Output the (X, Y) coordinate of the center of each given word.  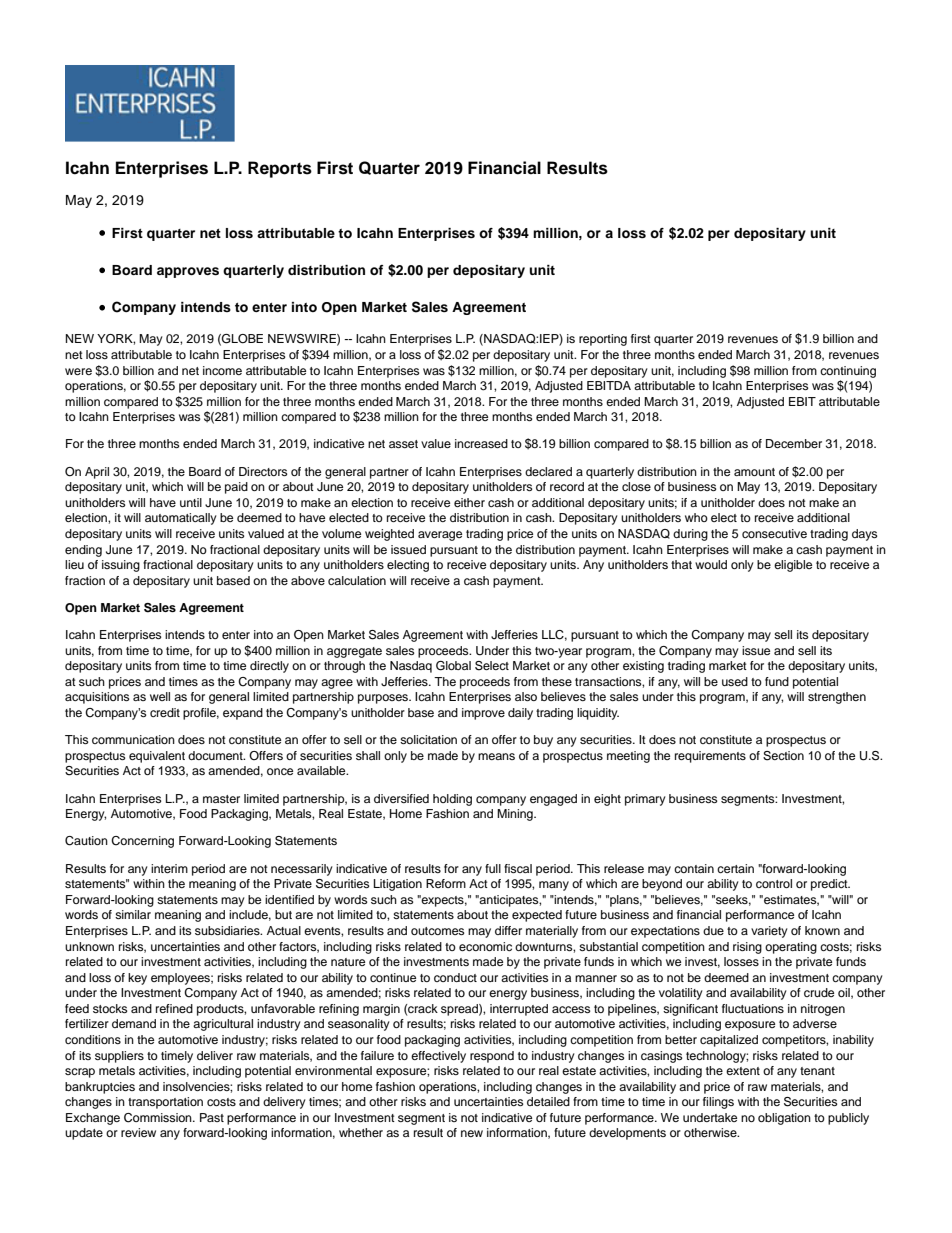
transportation (165, 1103)
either (469, 502)
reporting (603, 340)
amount (754, 472)
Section (783, 756)
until (191, 502)
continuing (848, 372)
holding (452, 800)
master (221, 799)
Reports (280, 169)
